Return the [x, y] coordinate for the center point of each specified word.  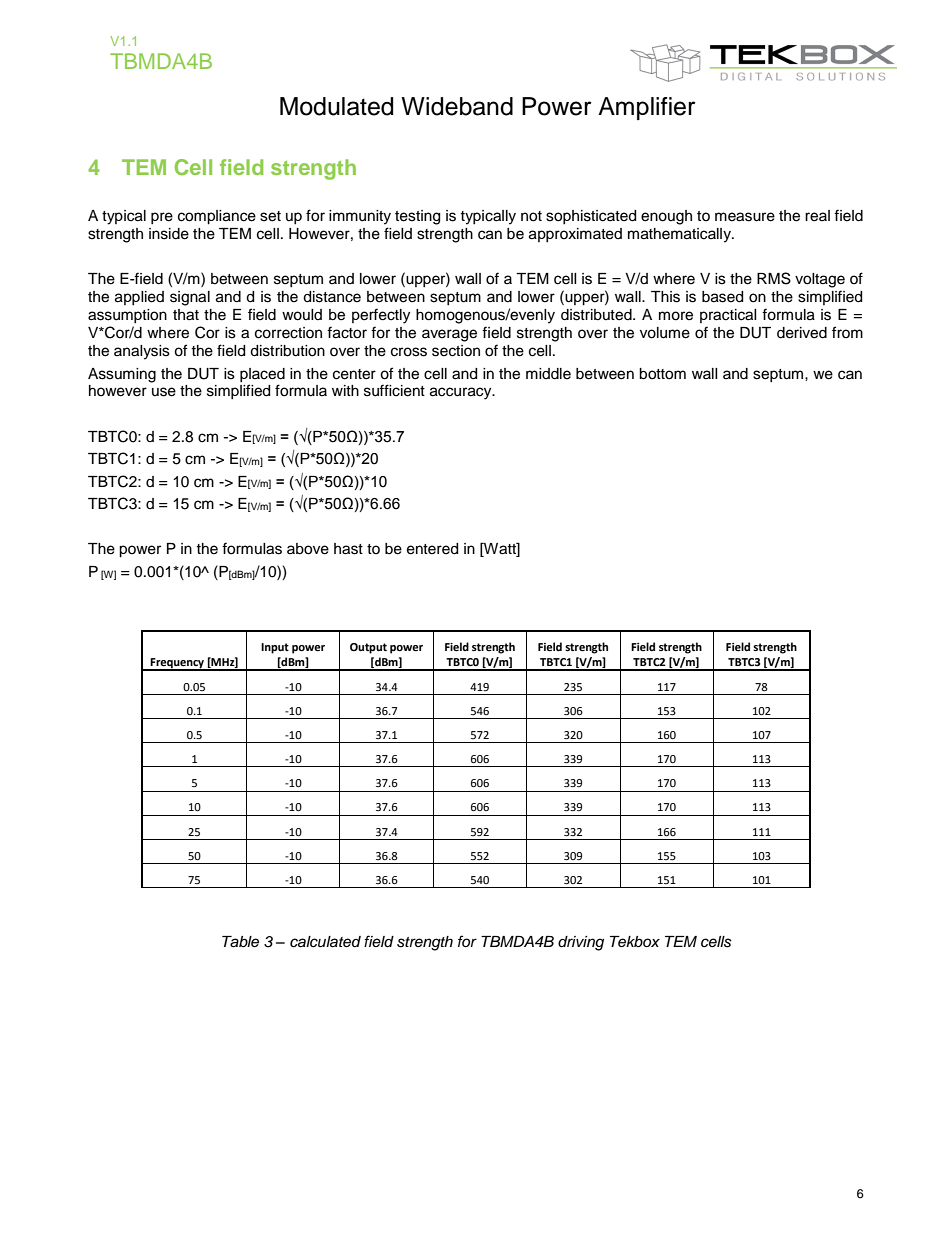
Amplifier [647, 108]
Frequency [177, 664]
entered [432, 549]
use [164, 392]
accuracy [462, 393]
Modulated [336, 106]
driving [581, 943]
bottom [662, 374]
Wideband [457, 106]
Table [240, 942]
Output [368, 648]
